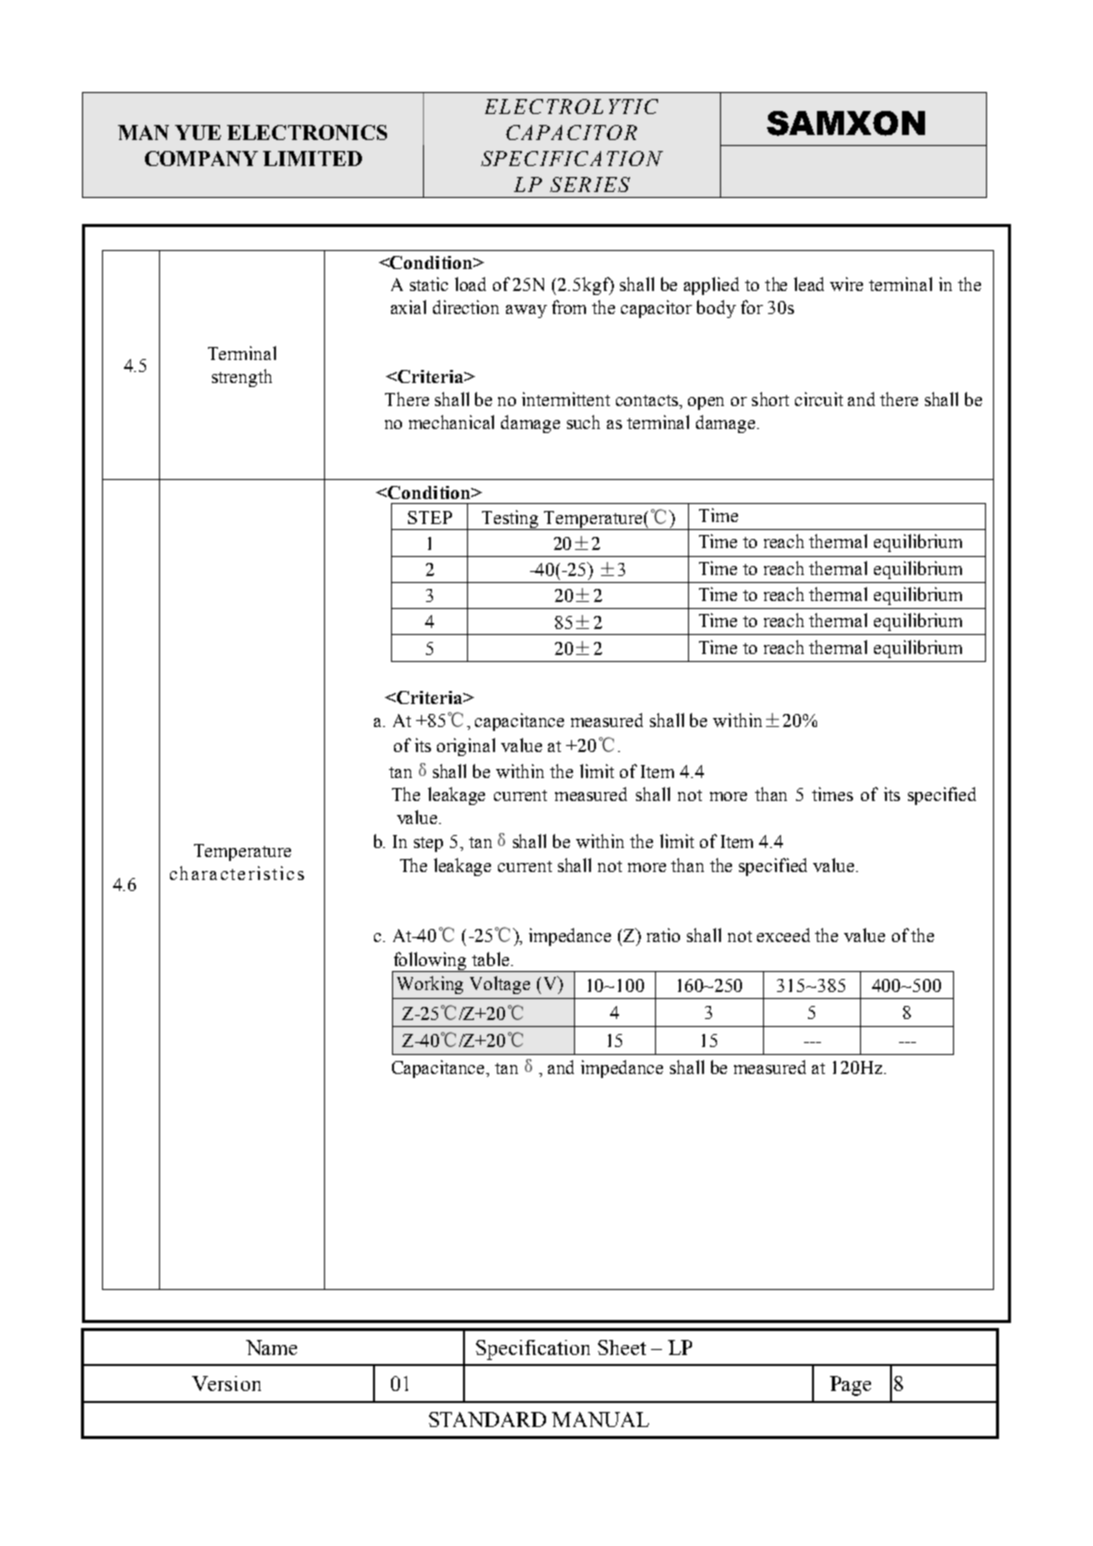  What do you see at coordinates (850, 1386) in the screenshot?
I see `Page` at bounding box center [850, 1386].
